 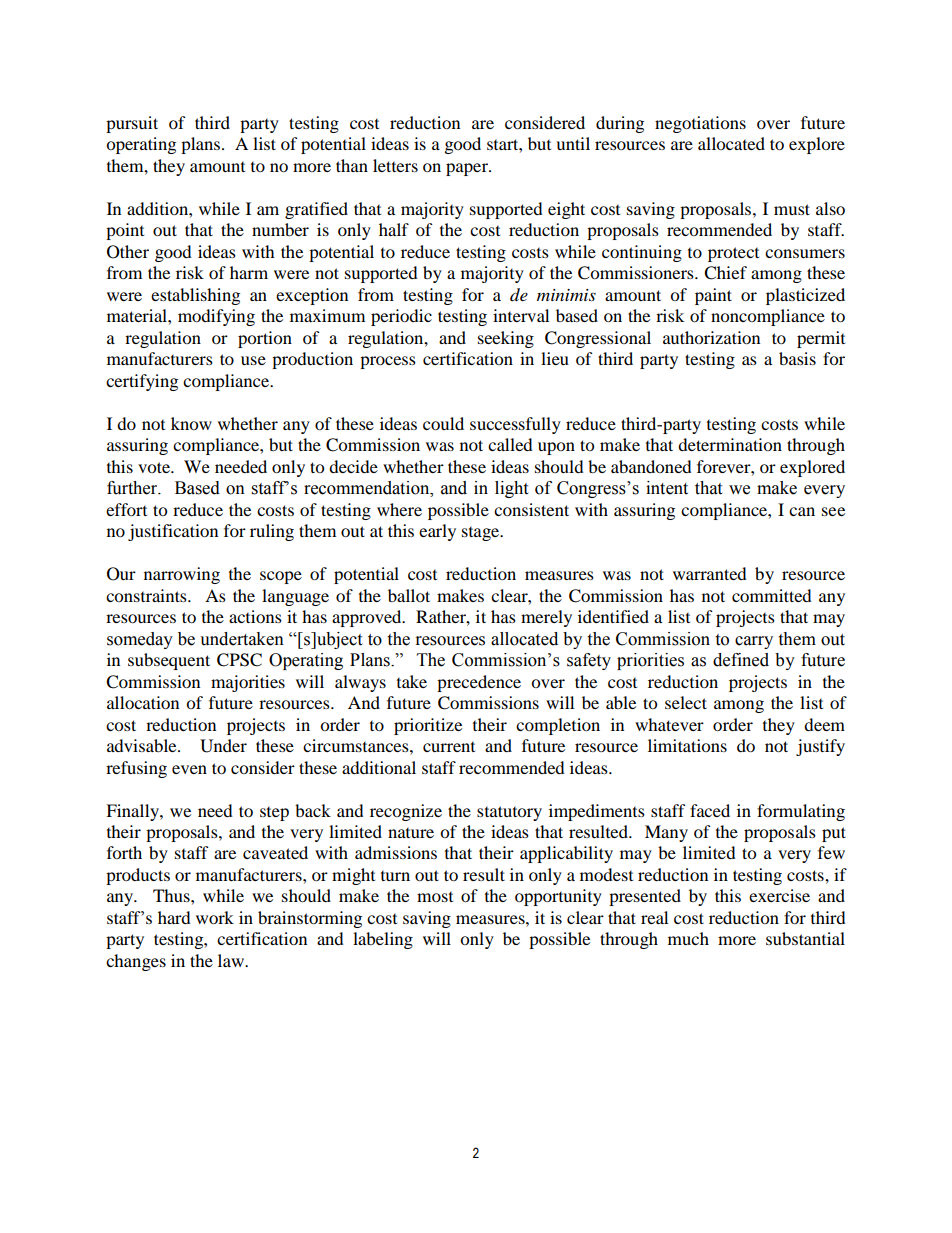 I want to click on pursuit, so click(x=132, y=124).
